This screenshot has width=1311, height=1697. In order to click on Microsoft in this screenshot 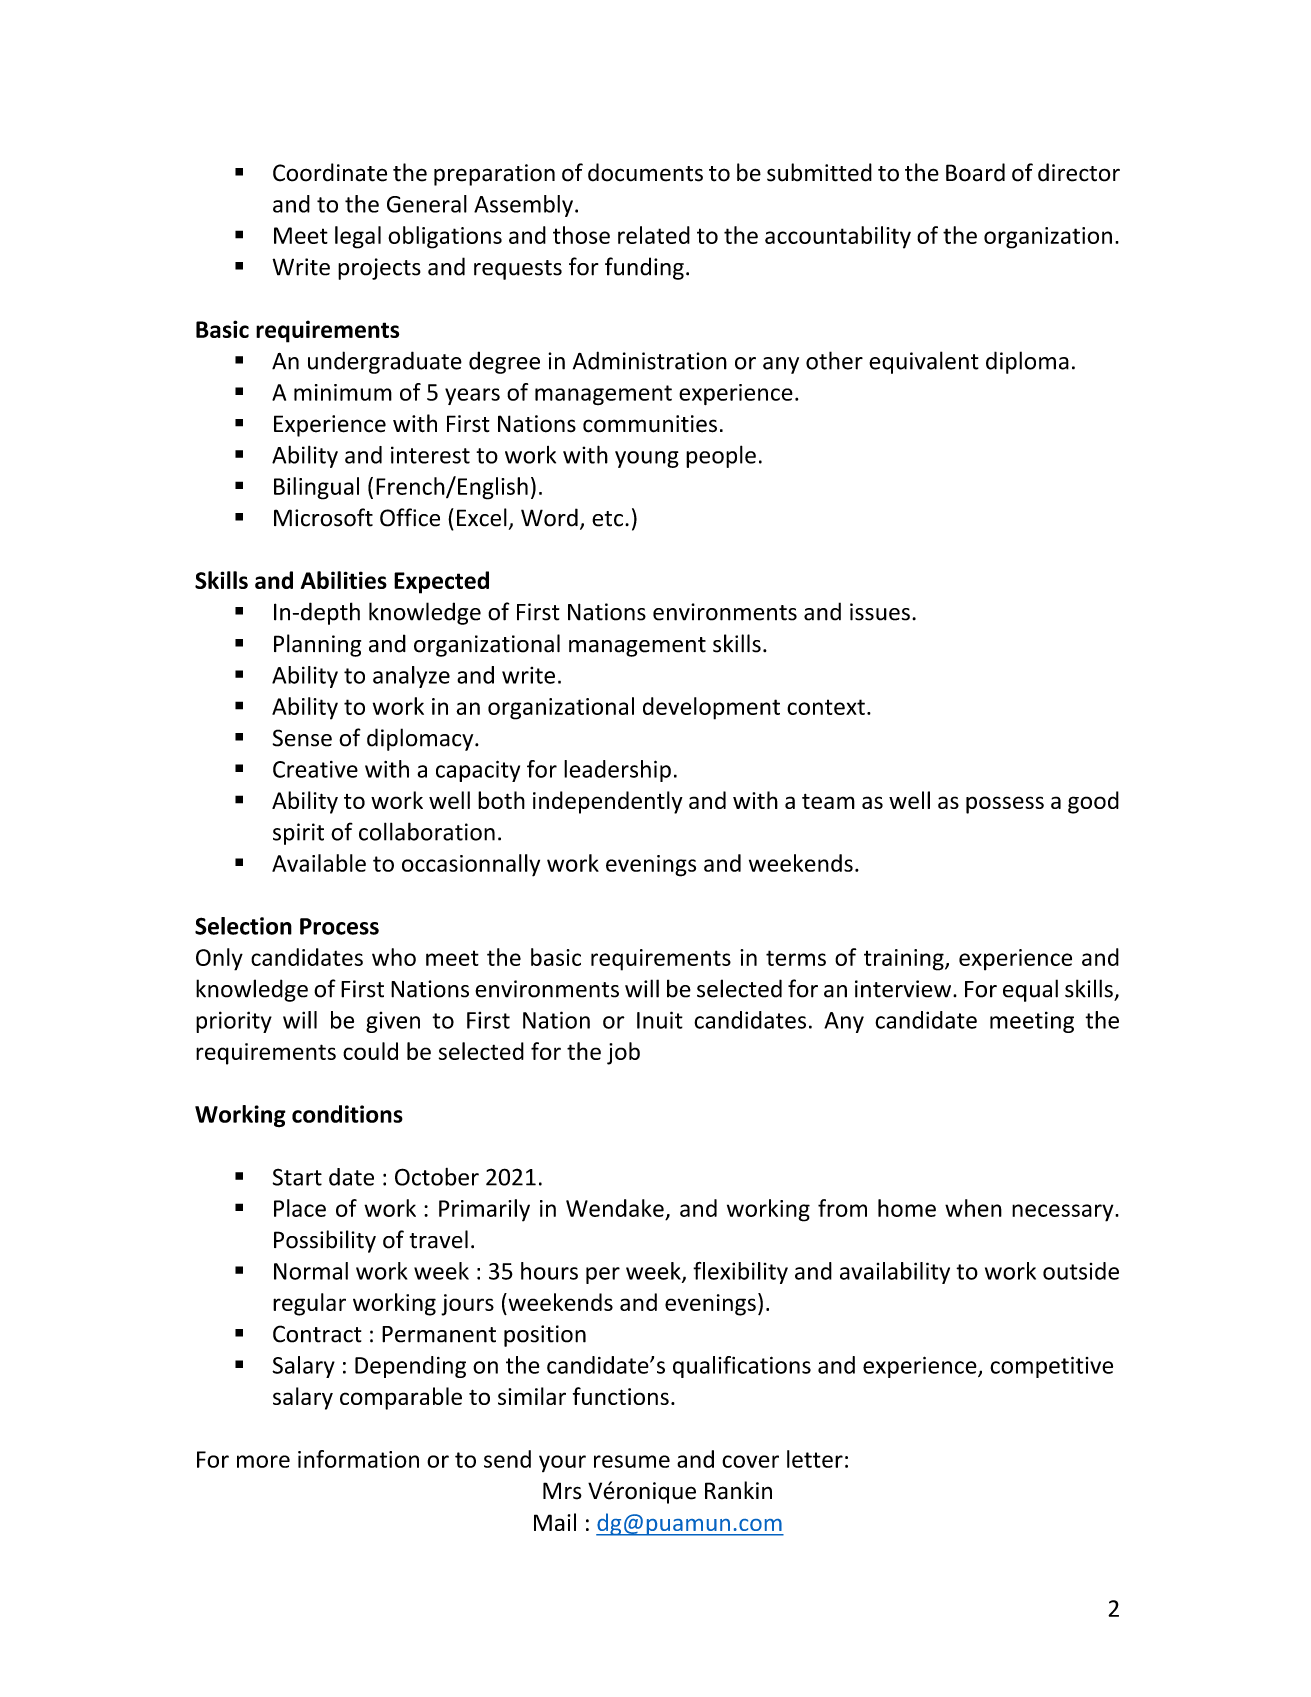, I will do `click(323, 517)`.
